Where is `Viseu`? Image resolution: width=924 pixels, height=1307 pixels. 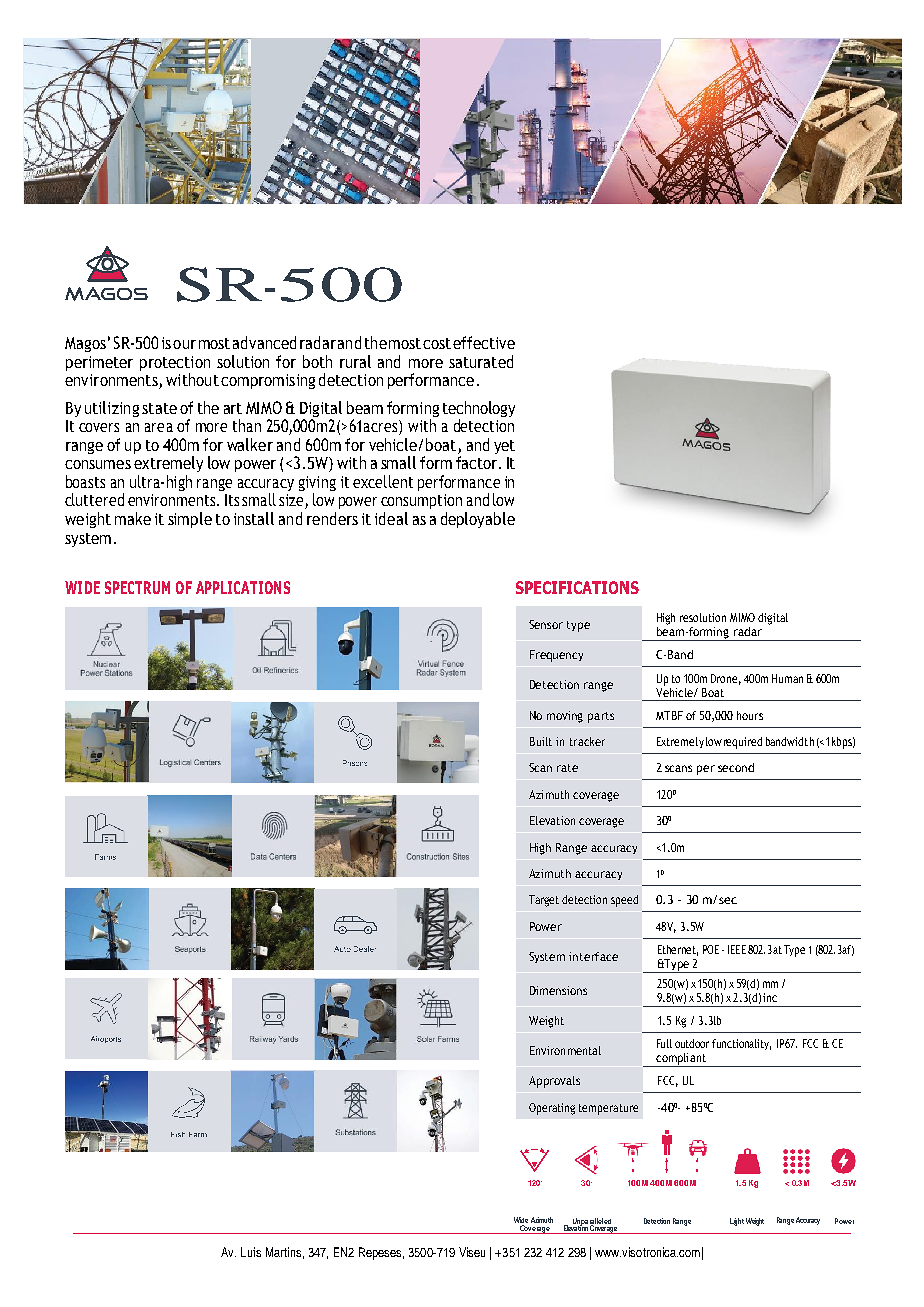 Viseu is located at coordinates (472, 1252).
